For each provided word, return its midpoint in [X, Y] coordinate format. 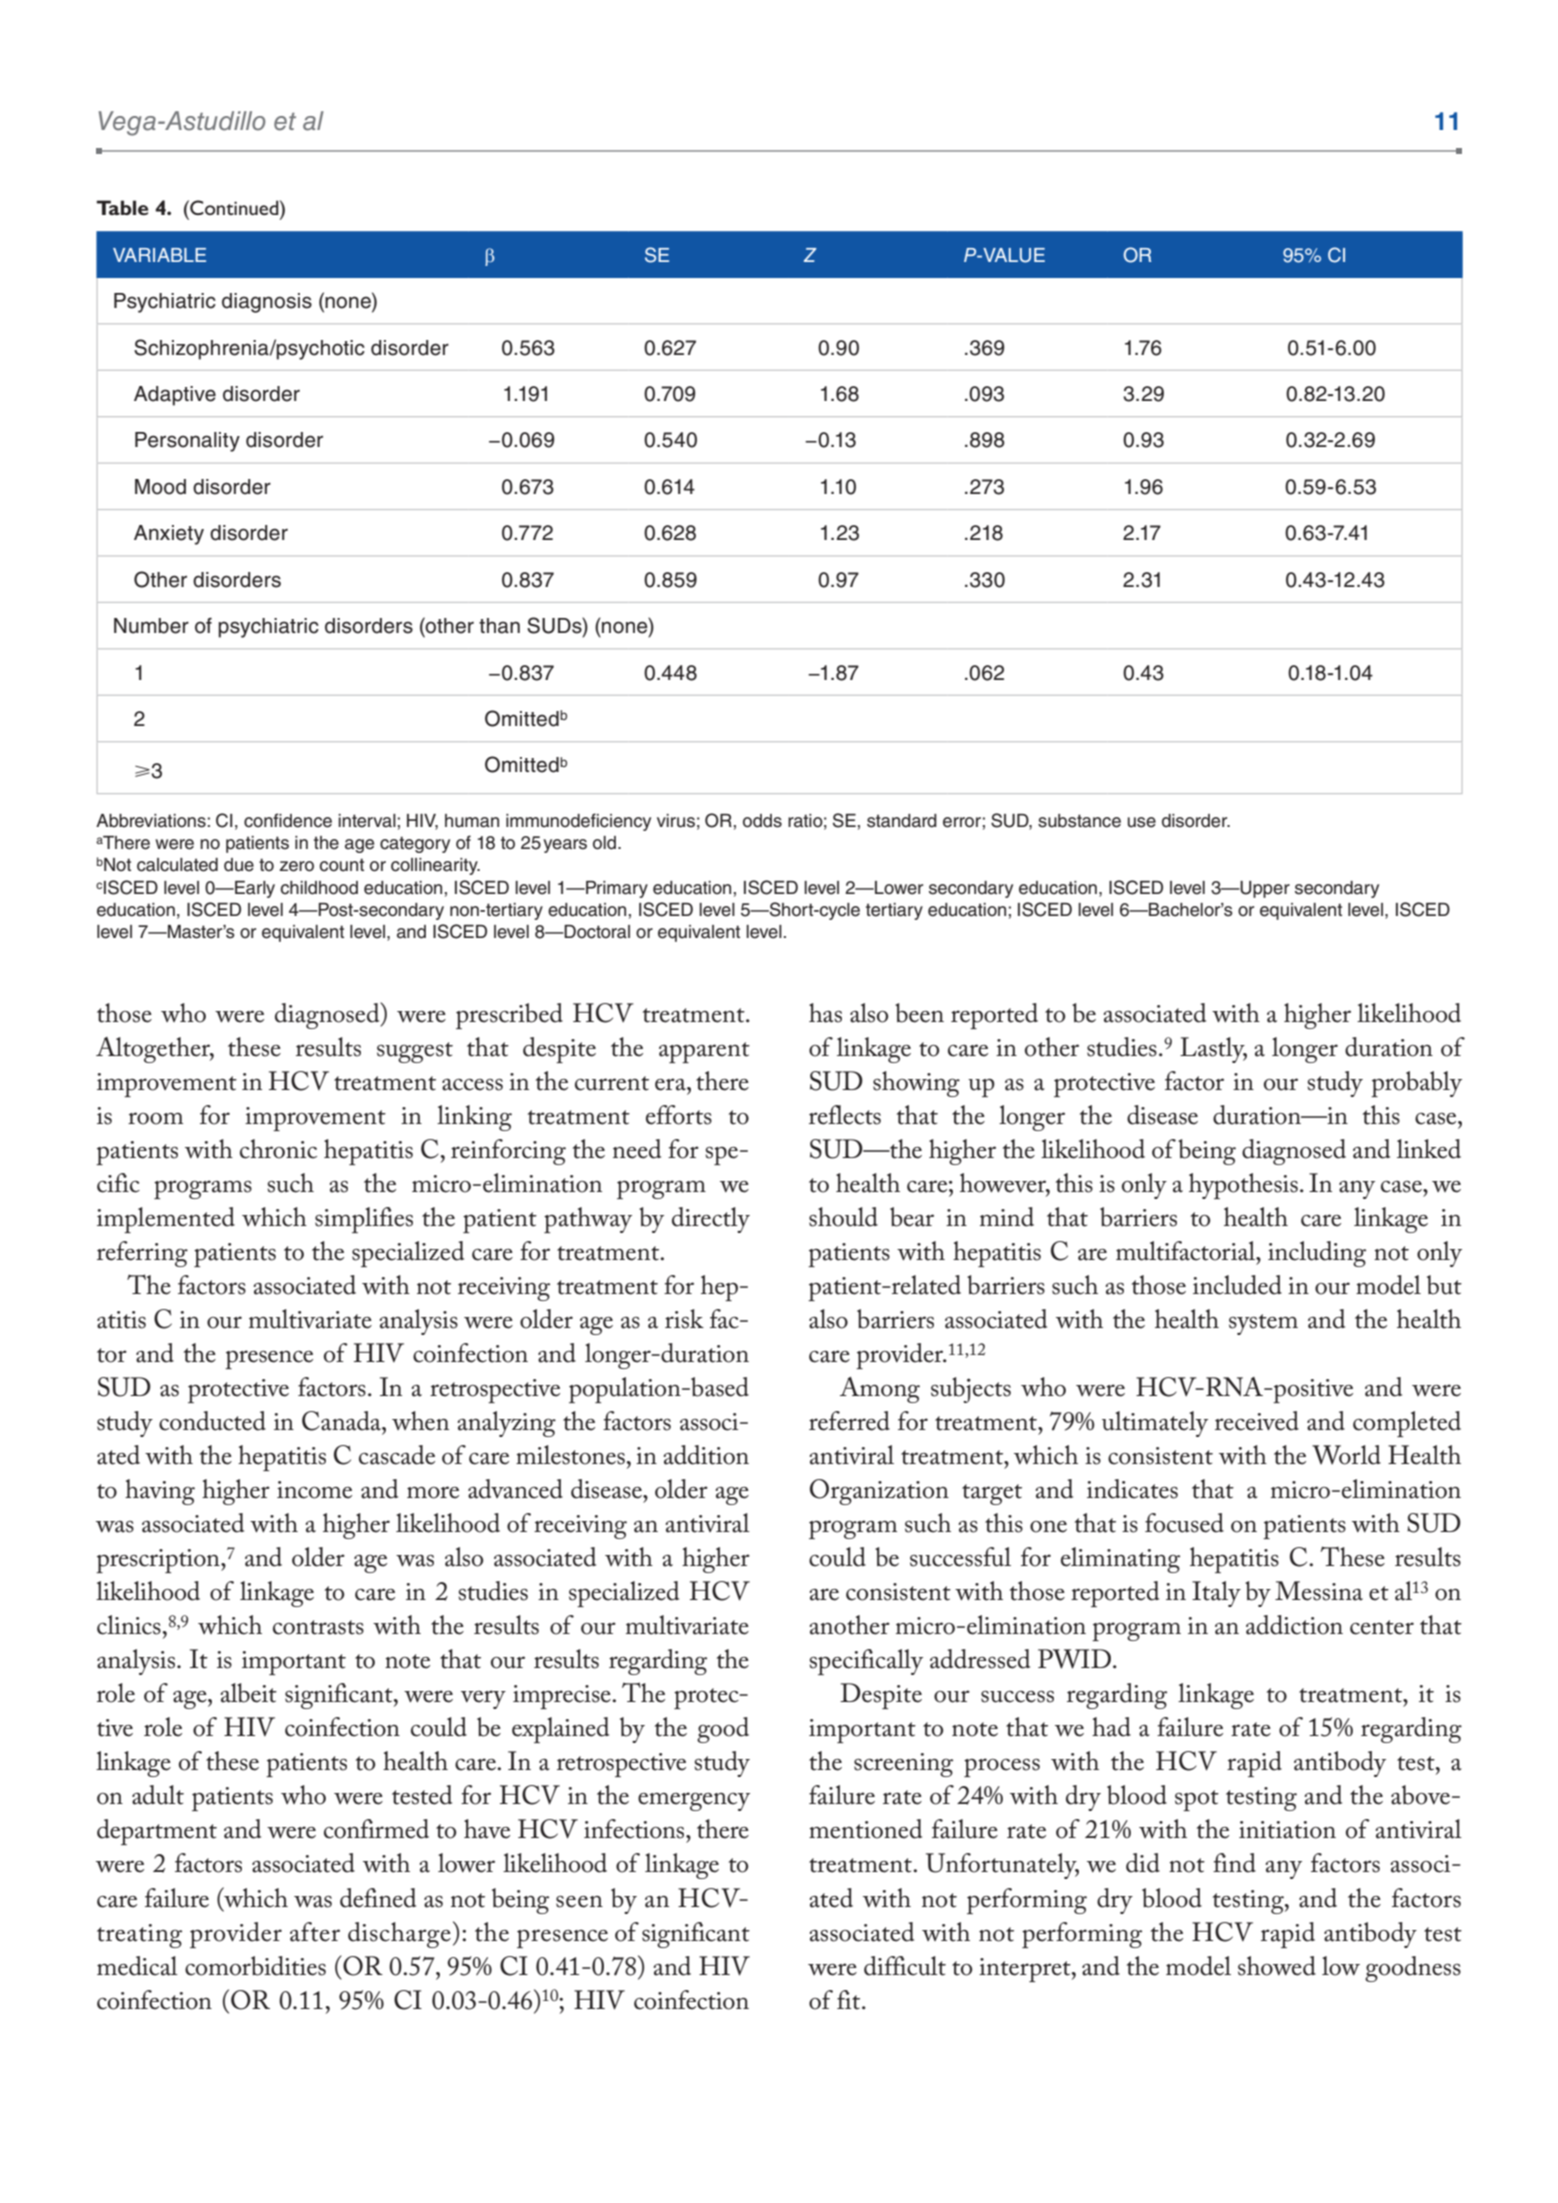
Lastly [1213, 1050]
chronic [278, 1149]
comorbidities [255, 1966]
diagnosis [267, 303]
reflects [845, 1115]
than [499, 626]
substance [1079, 821]
